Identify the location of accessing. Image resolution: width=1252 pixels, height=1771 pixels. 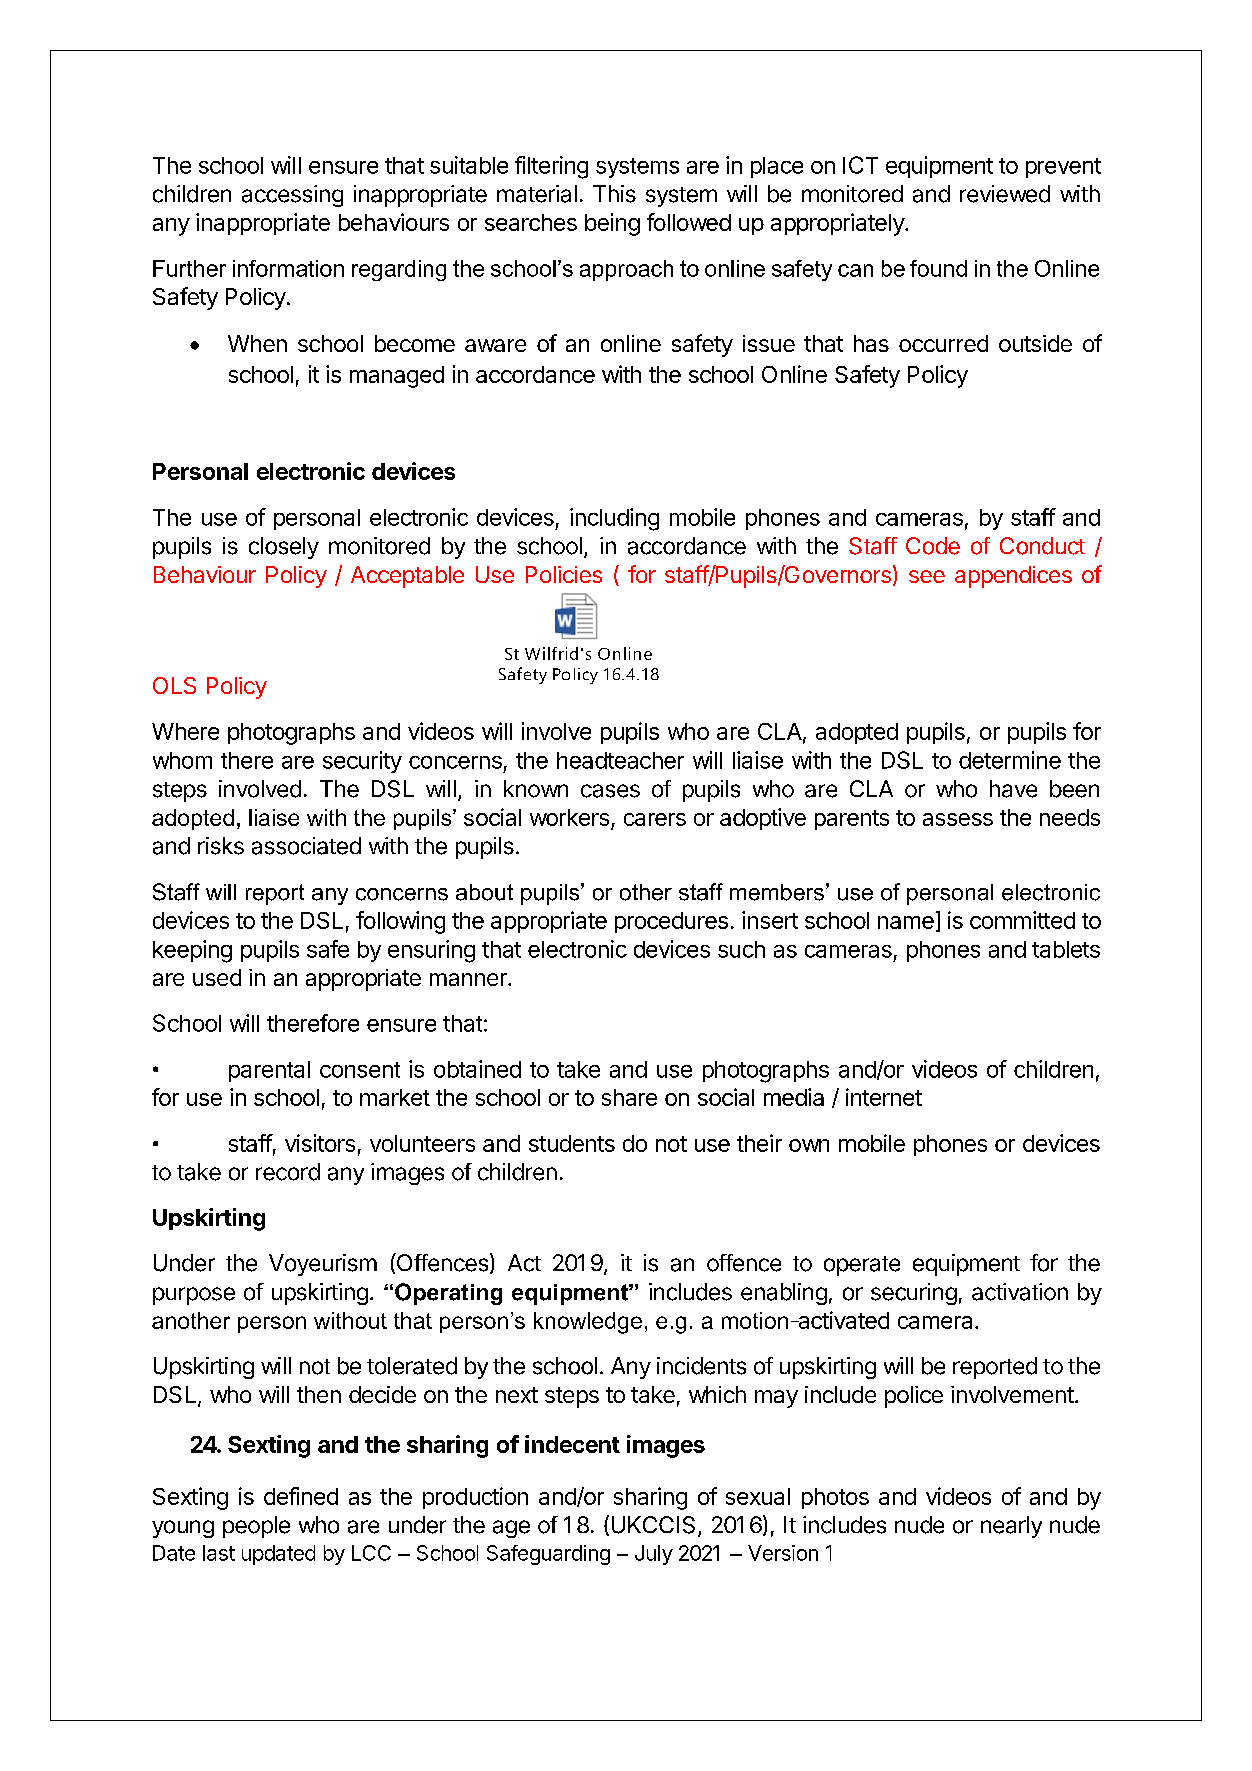
(292, 196).
